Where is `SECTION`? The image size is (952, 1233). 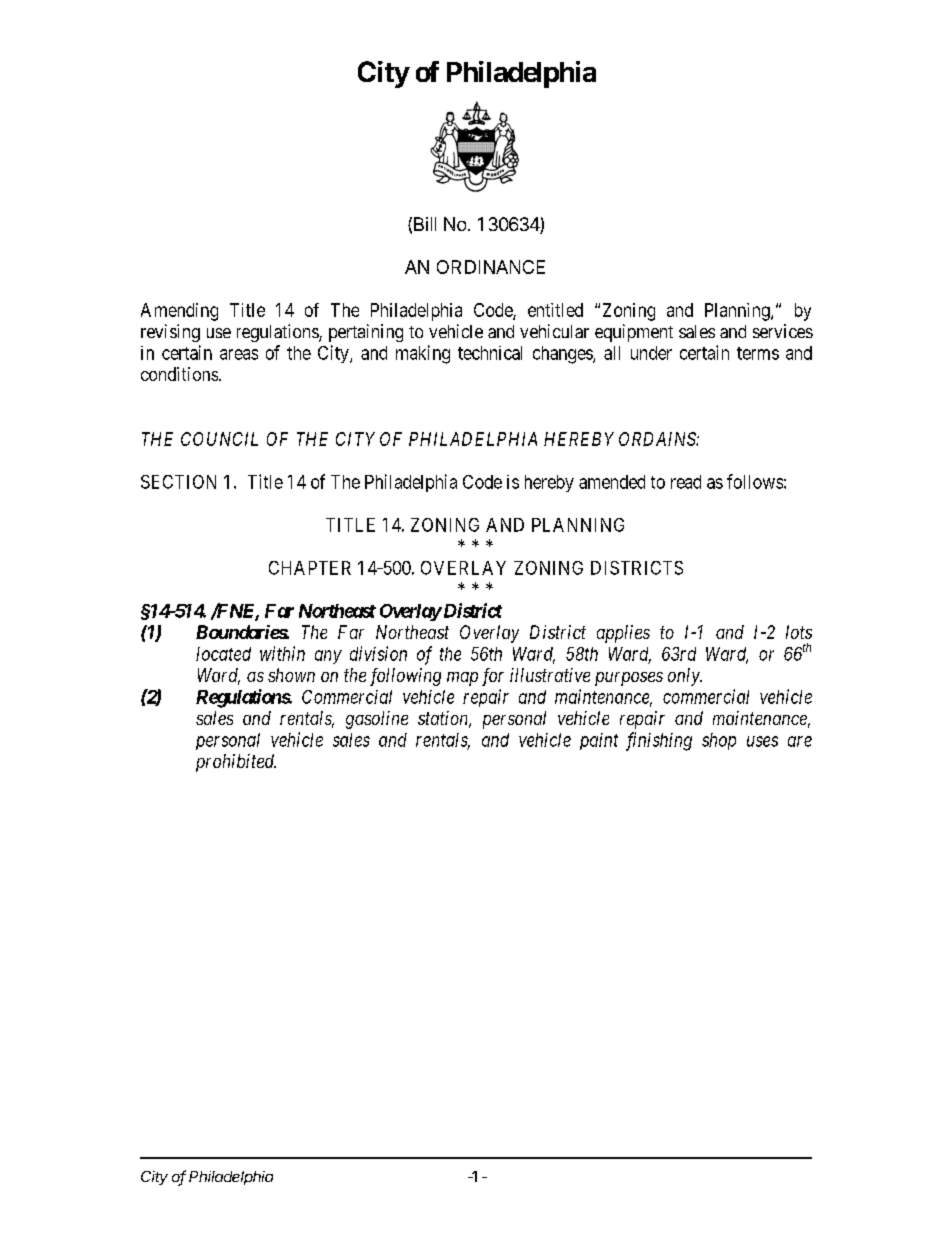 SECTION is located at coordinates (178, 482).
